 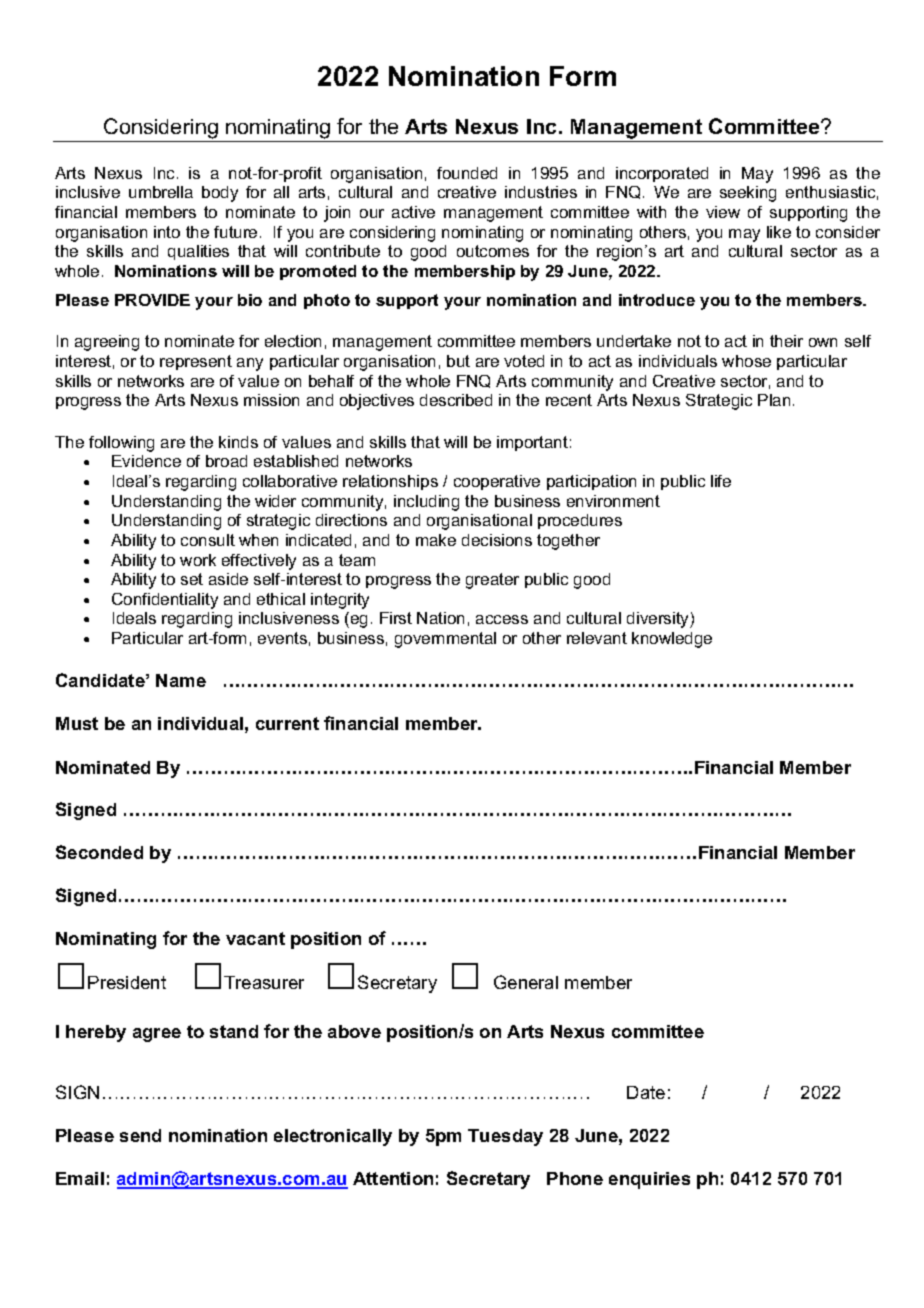 What do you see at coordinates (445, 640) in the document?
I see `governmental` at bounding box center [445, 640].
